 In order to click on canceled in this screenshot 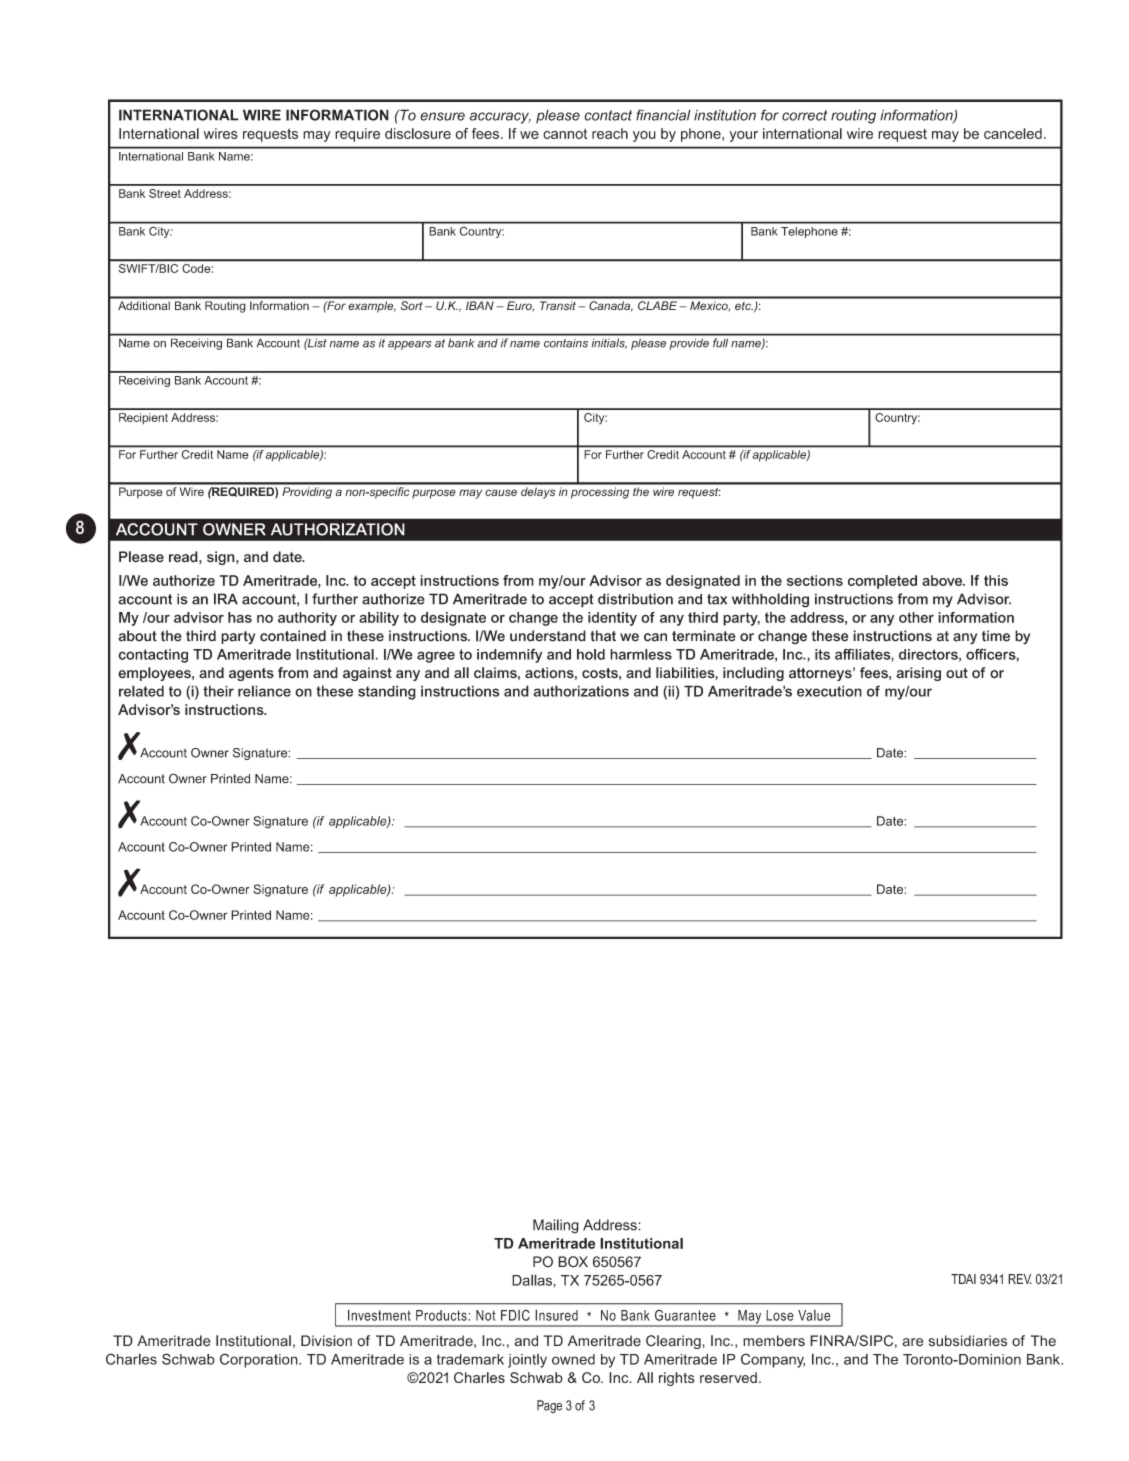, I will do `click(1013, 133)`.
